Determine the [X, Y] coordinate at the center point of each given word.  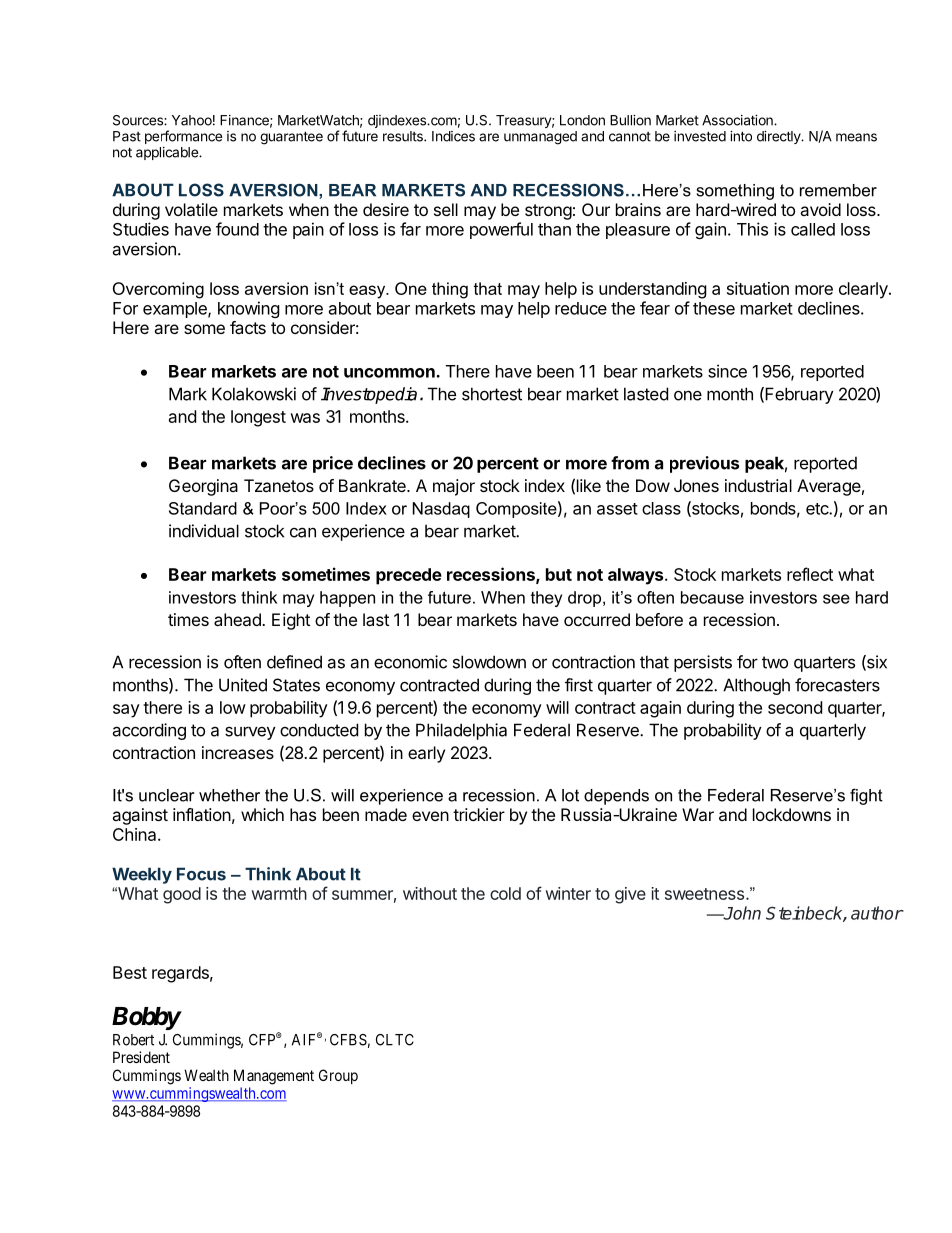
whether [229, 795]
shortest [492, 394]
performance [183, 137]
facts [248, 327]
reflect [810, 574]
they [546, 599]
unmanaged [540, 138]
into [741, 136]
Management [274, 1077]
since [727, 371]
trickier [479, 814]
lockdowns [792, 814]
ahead [238, 619]
